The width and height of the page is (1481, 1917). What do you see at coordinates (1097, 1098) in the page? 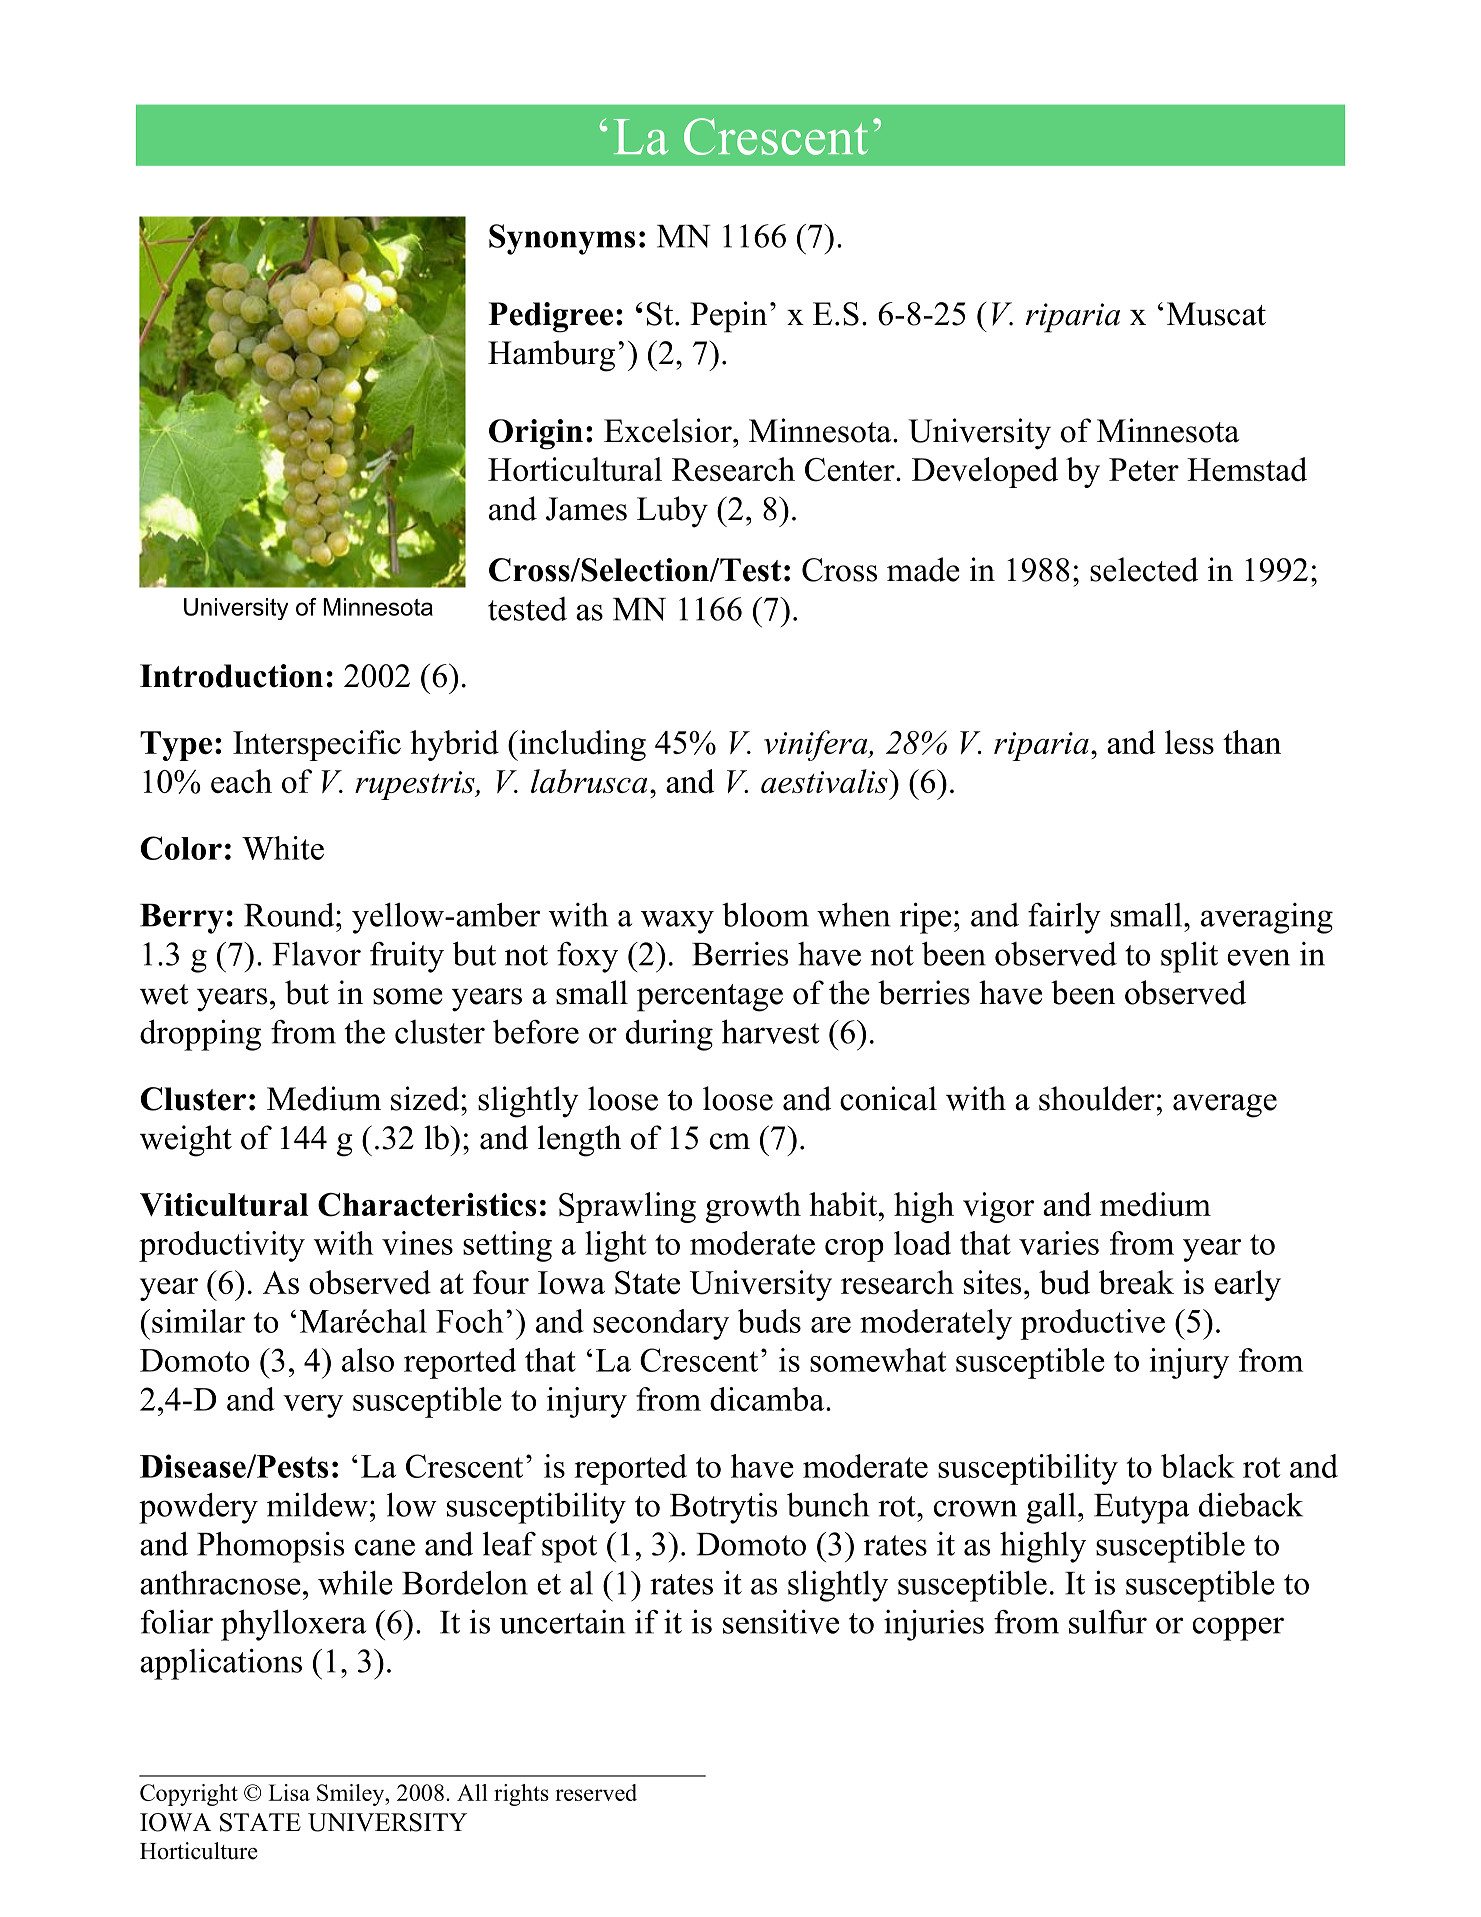
I see `shoulder` at bounding box center [1097, 1098].
